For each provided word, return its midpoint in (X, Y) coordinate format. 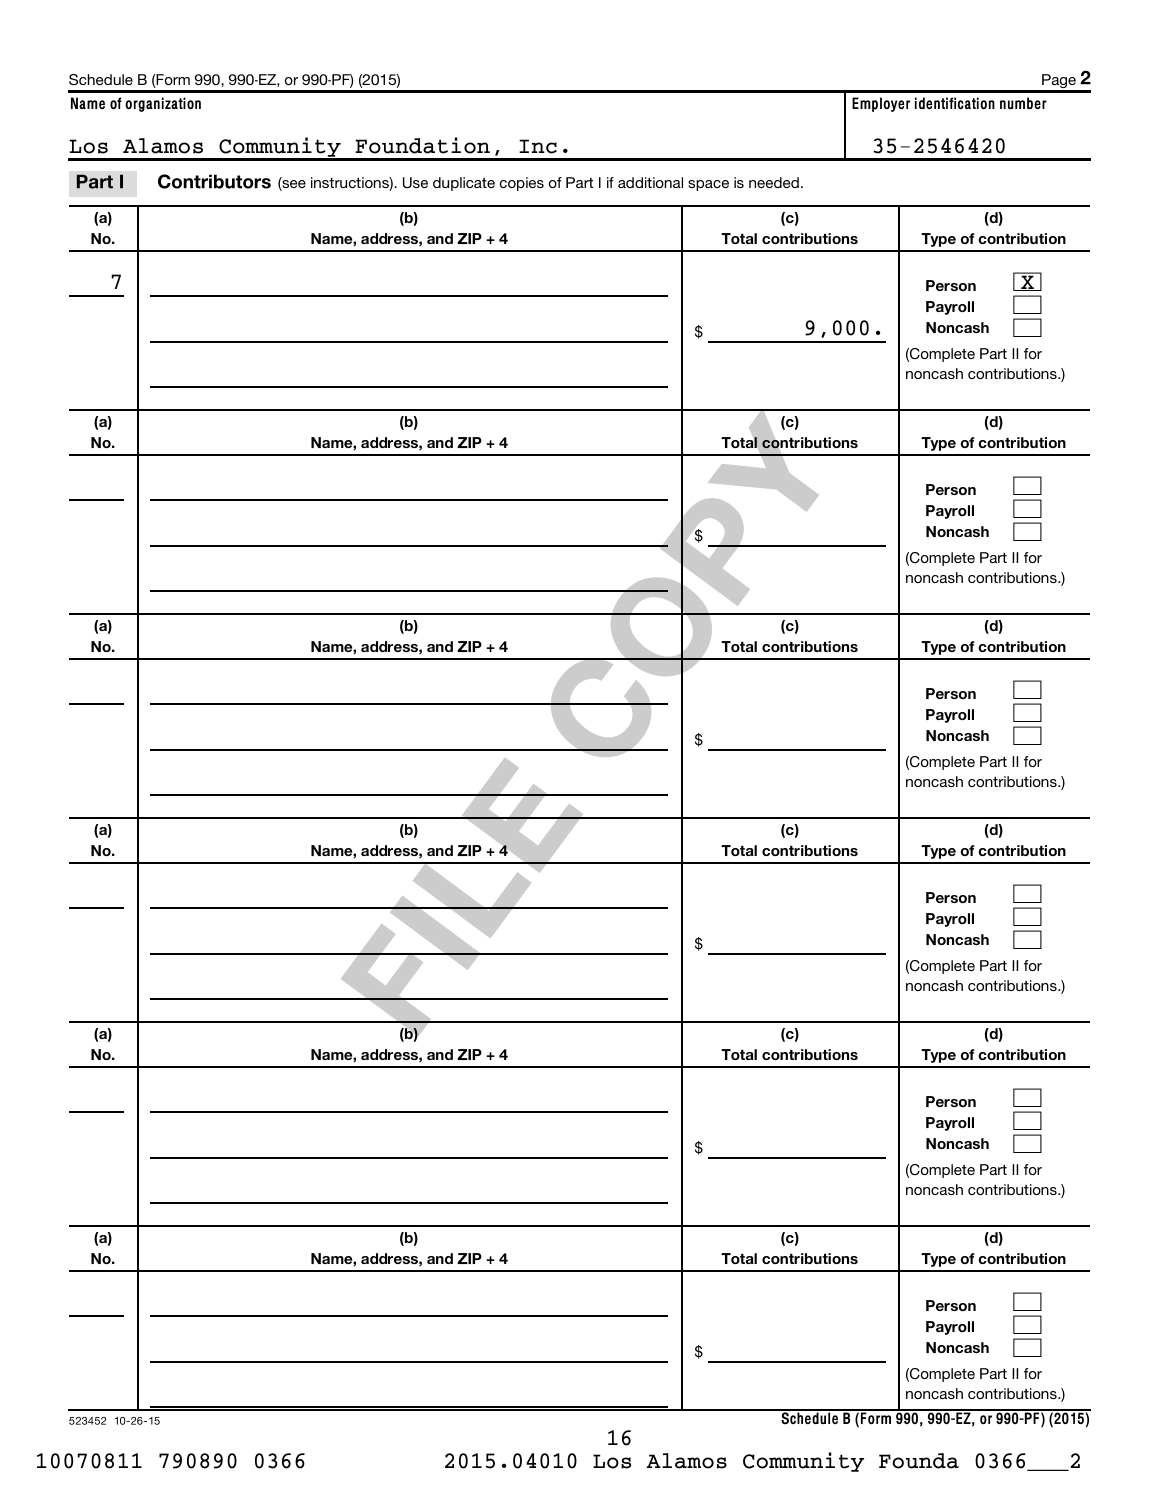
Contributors (214, 181)
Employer (881, 104)
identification (955, 103)
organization (163, 104)
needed (774, 182)
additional (650, 182)
